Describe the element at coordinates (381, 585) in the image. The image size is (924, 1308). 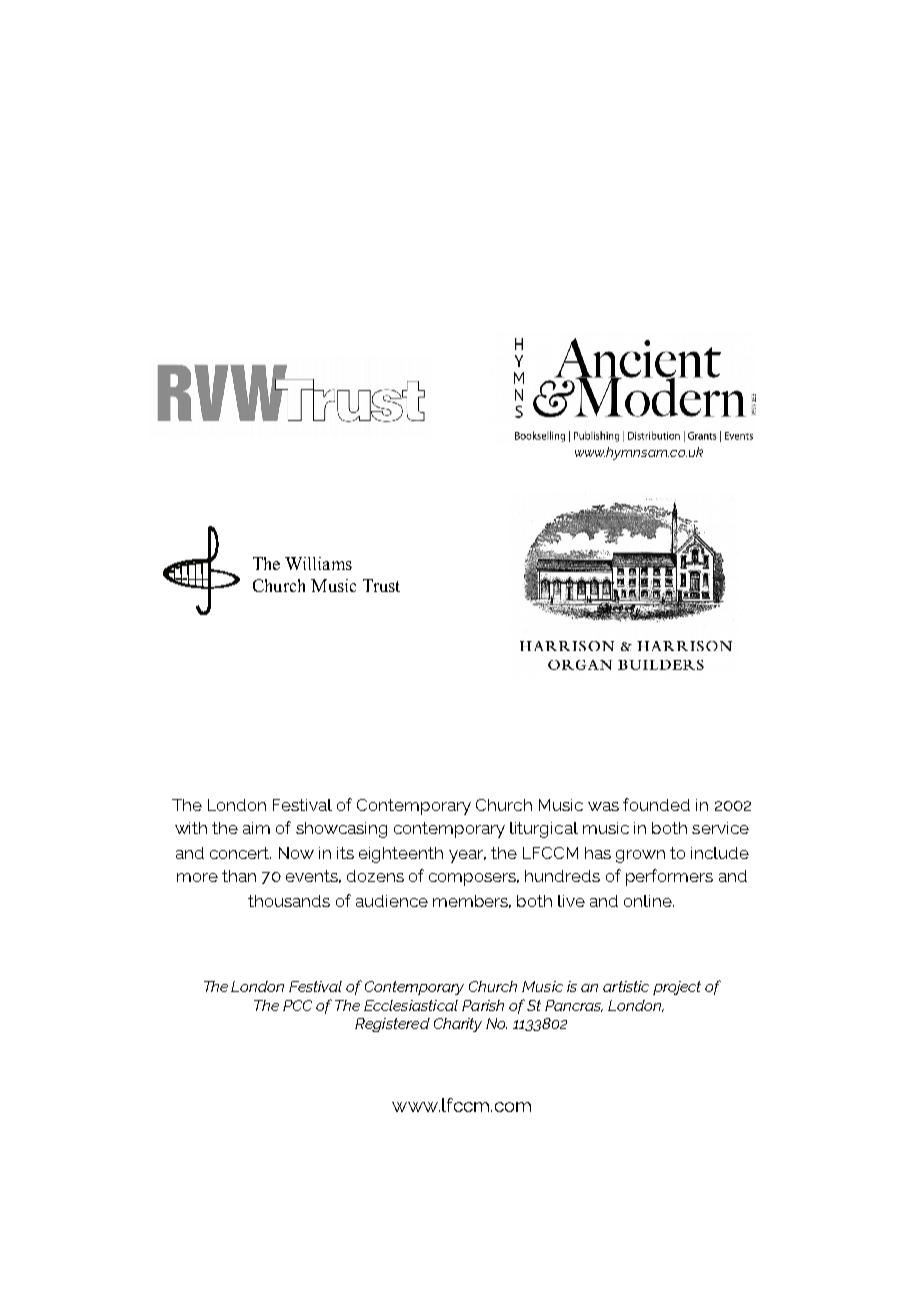
I see `Trust` at that location.
